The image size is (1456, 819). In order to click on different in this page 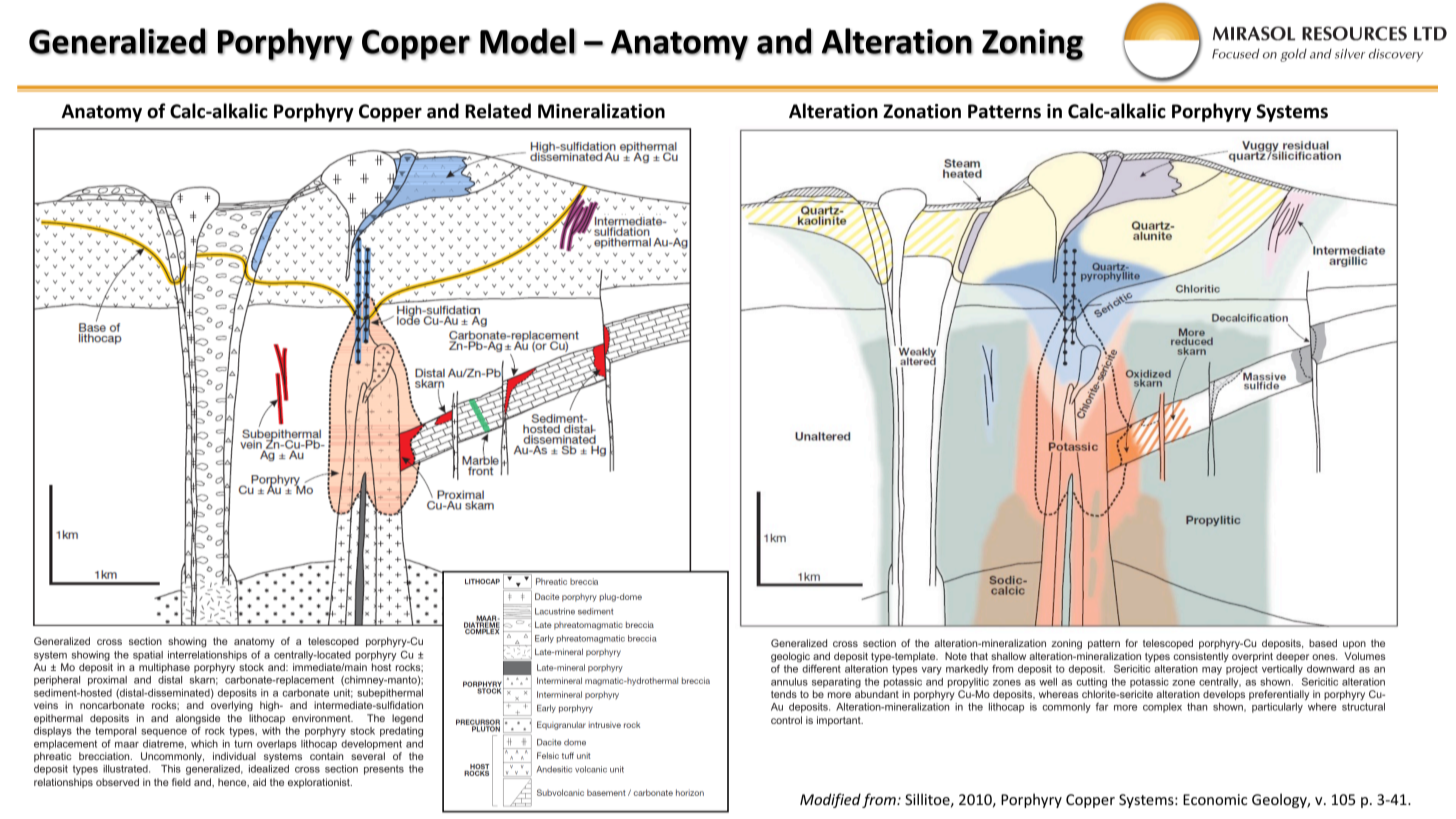, I will do `click(821, 669)`.
